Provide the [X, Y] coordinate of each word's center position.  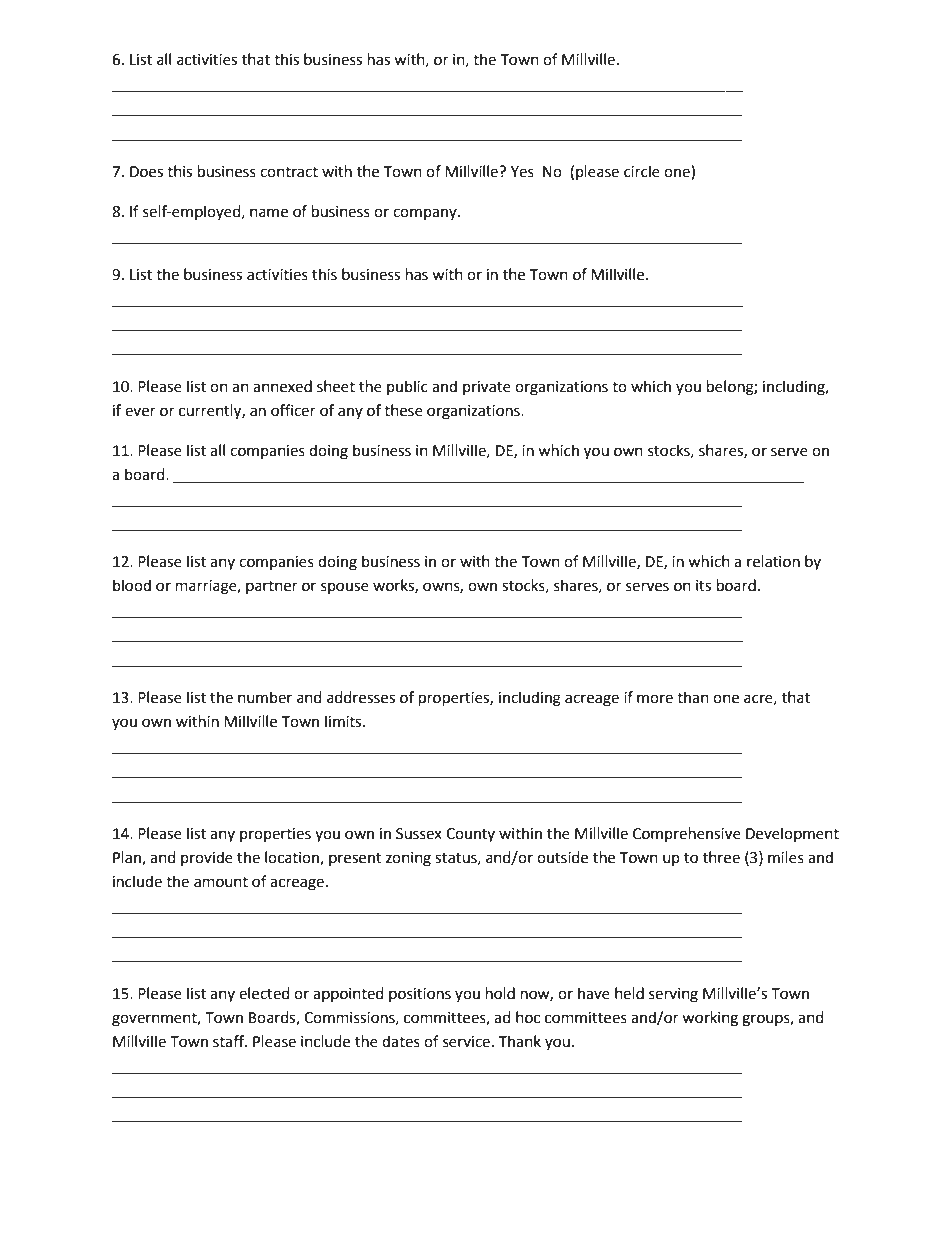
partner [272, 587]
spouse [345, 588]
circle [642, 171]
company [426, 214]
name [269, 213]
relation [773, 561]
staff [230, 1041]
